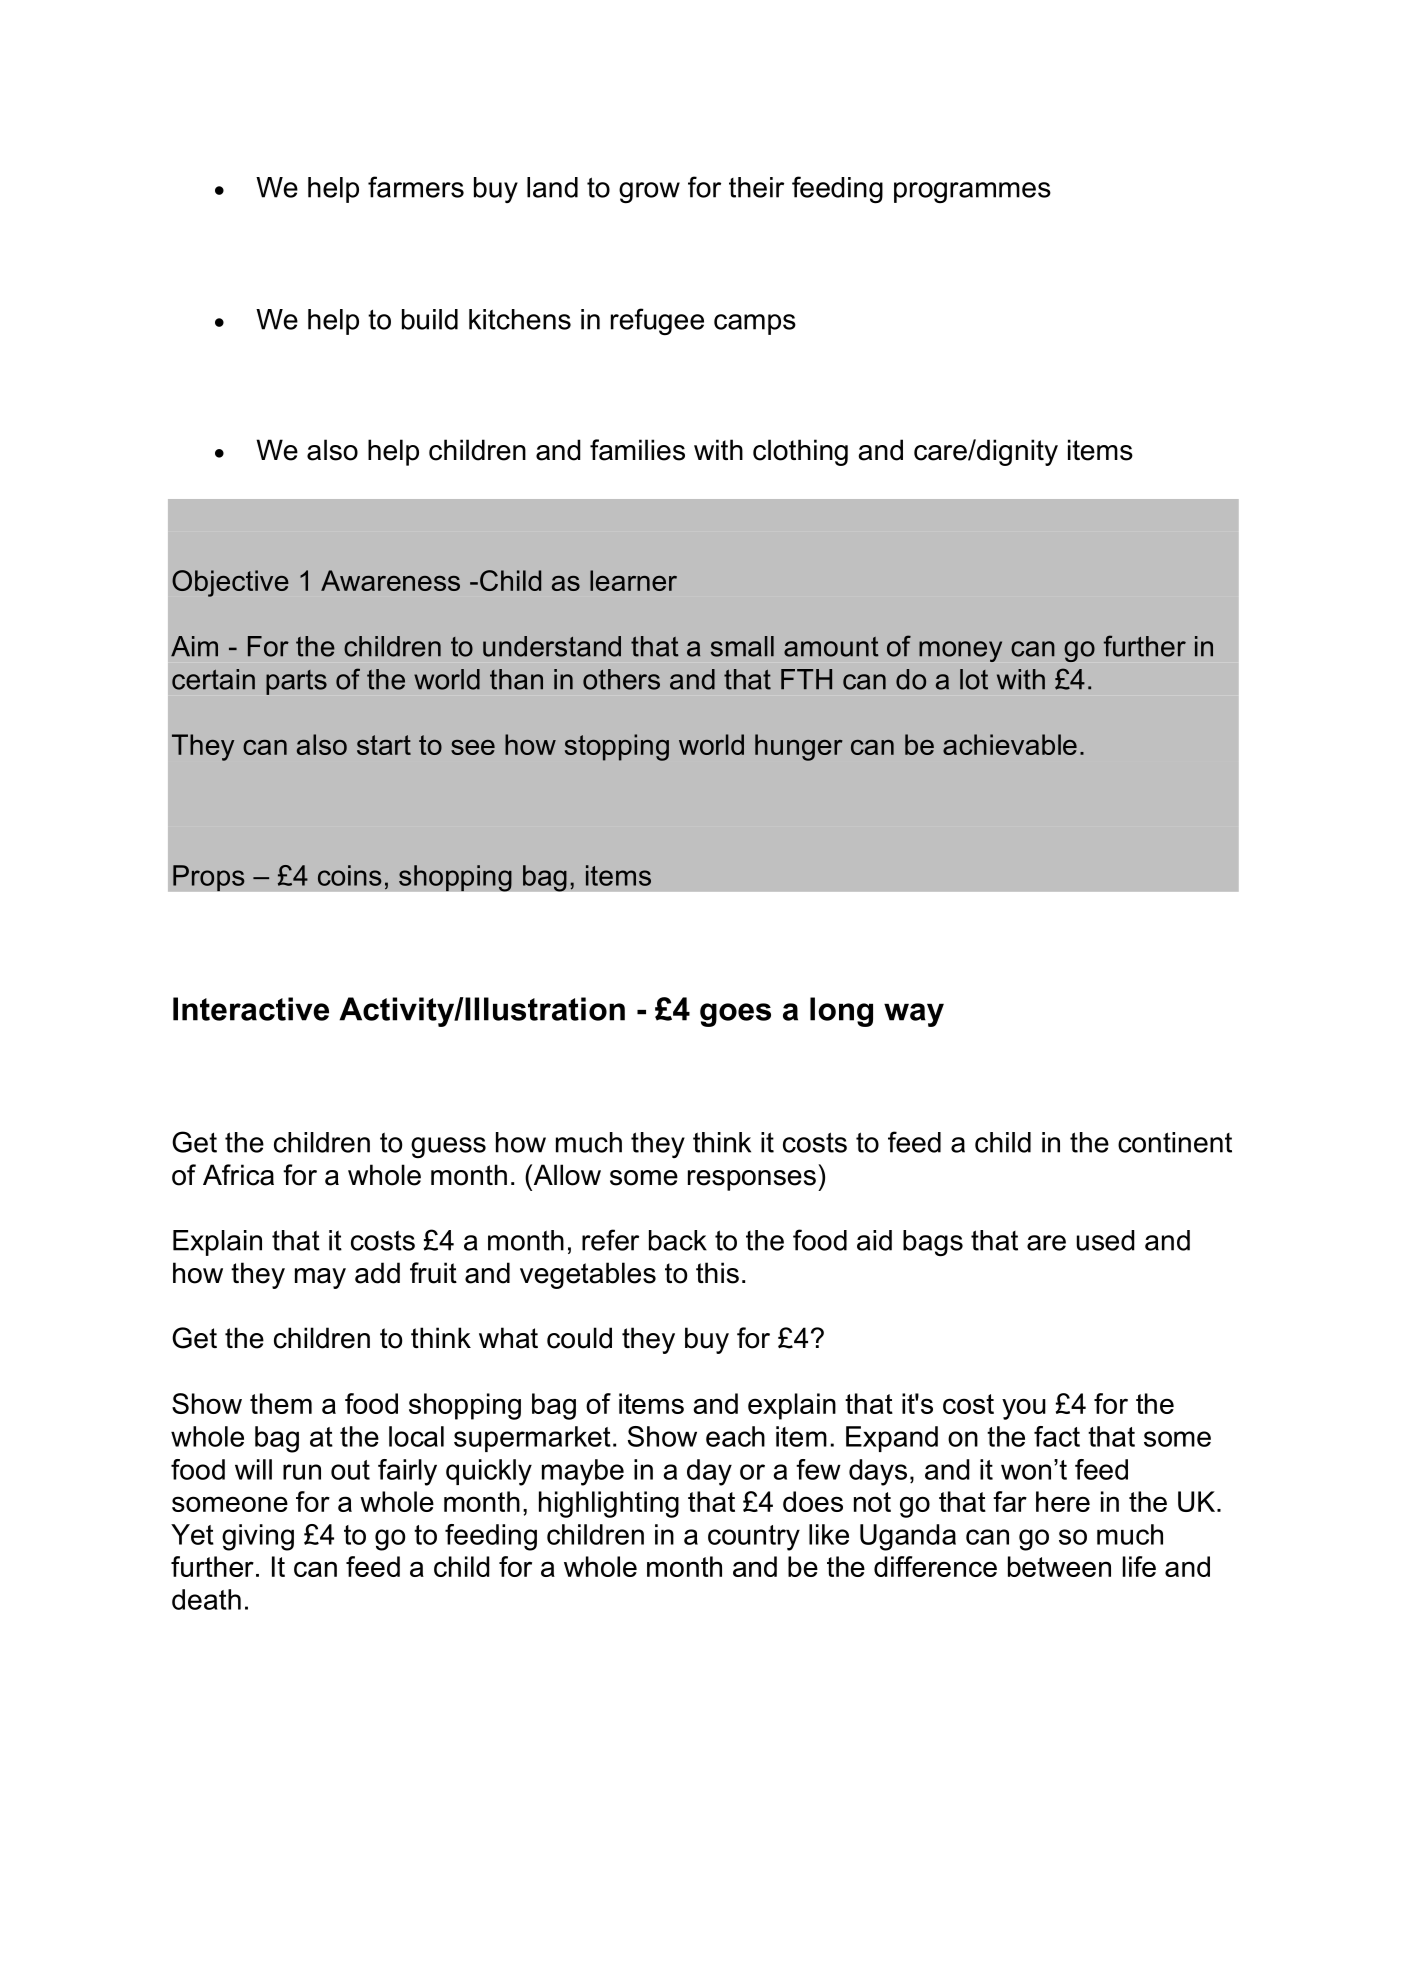 The image size is (1404, 1986). Describe the element at coordinates (238, 1175) in the screenshot. I see `Africa` at that location.
